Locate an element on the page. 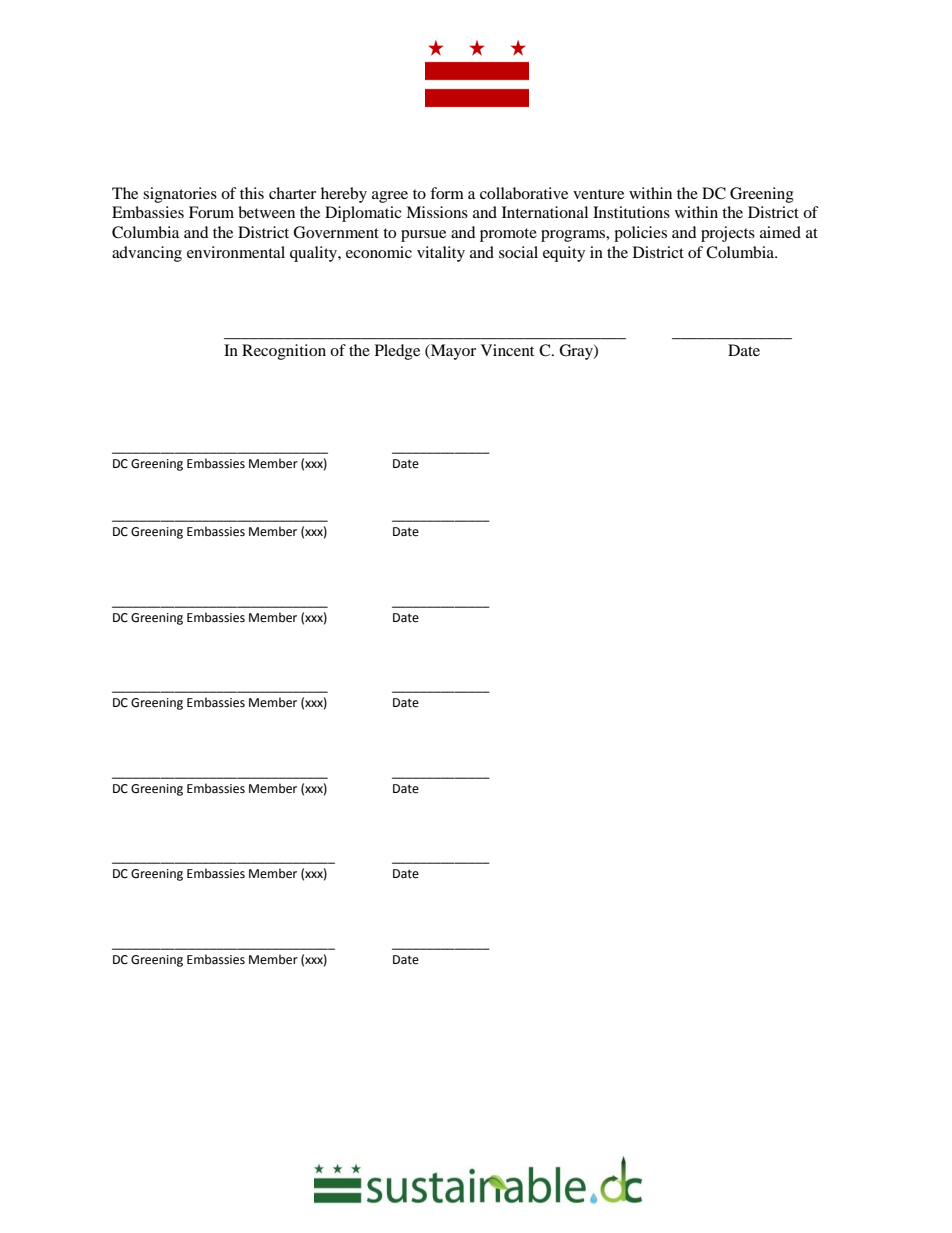  this is located at coordinates (252, 193).
